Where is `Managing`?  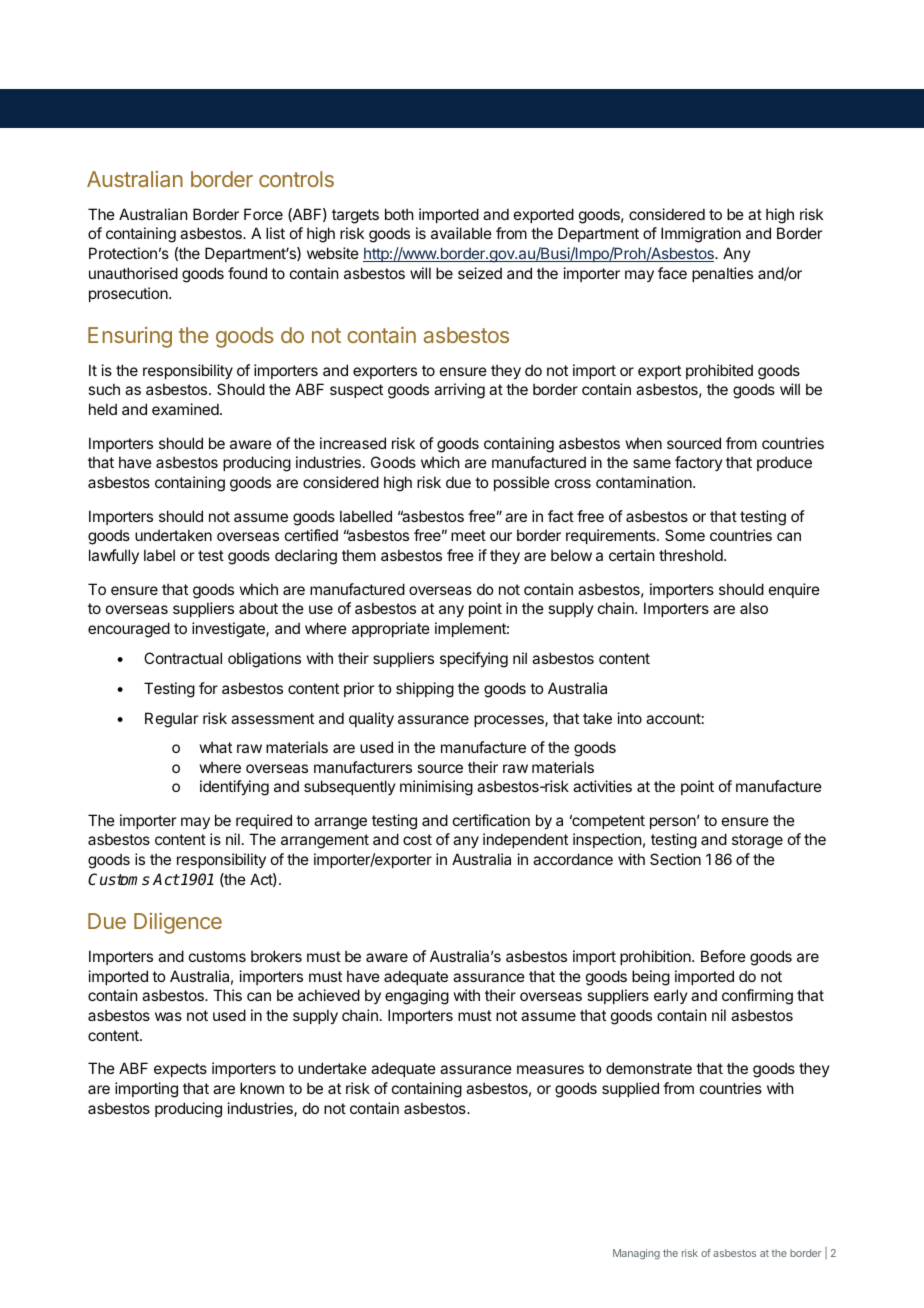
Managing is located at coordinates (636, 1254).
